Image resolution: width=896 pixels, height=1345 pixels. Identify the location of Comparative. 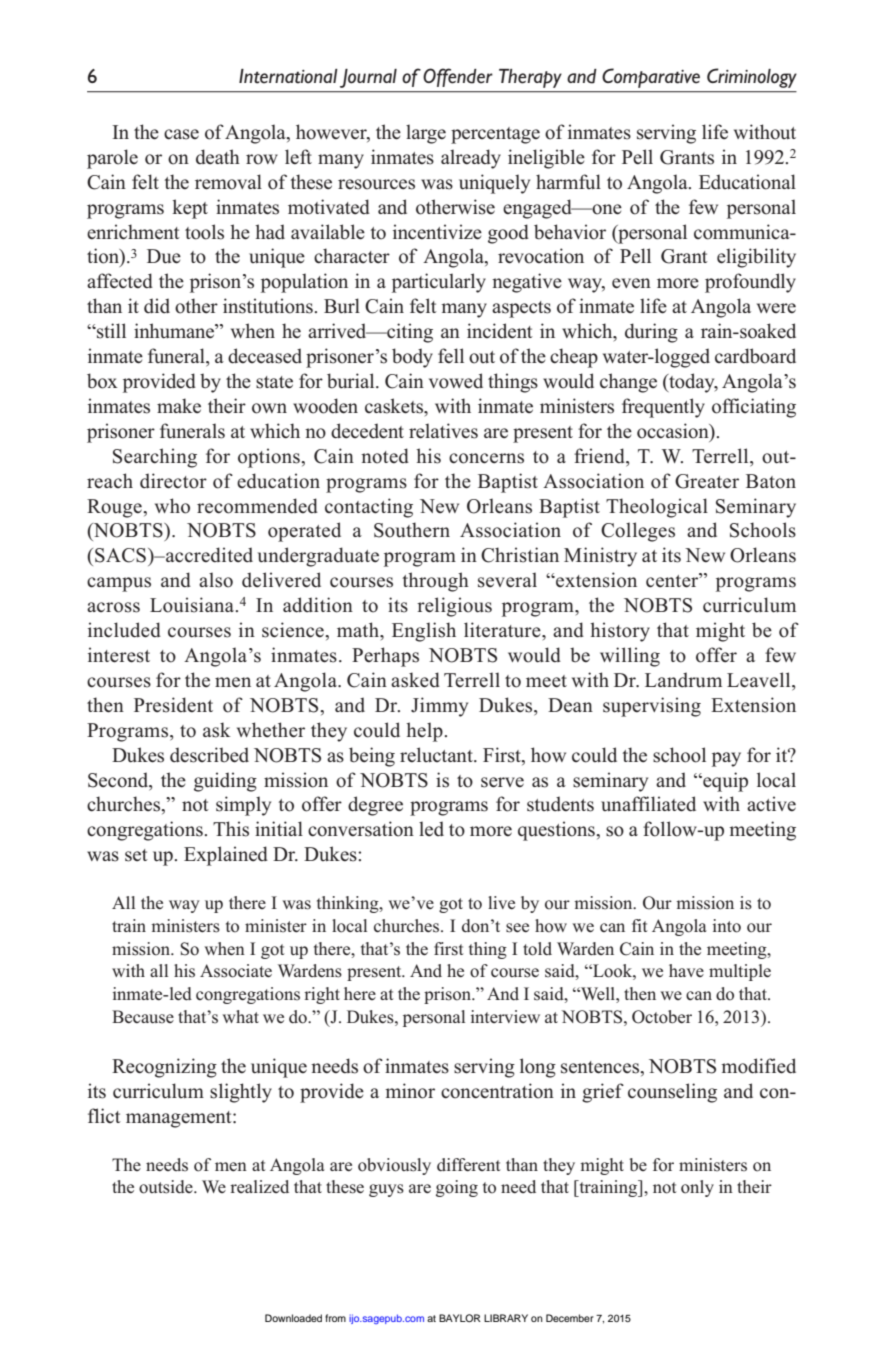
(651, 78).
